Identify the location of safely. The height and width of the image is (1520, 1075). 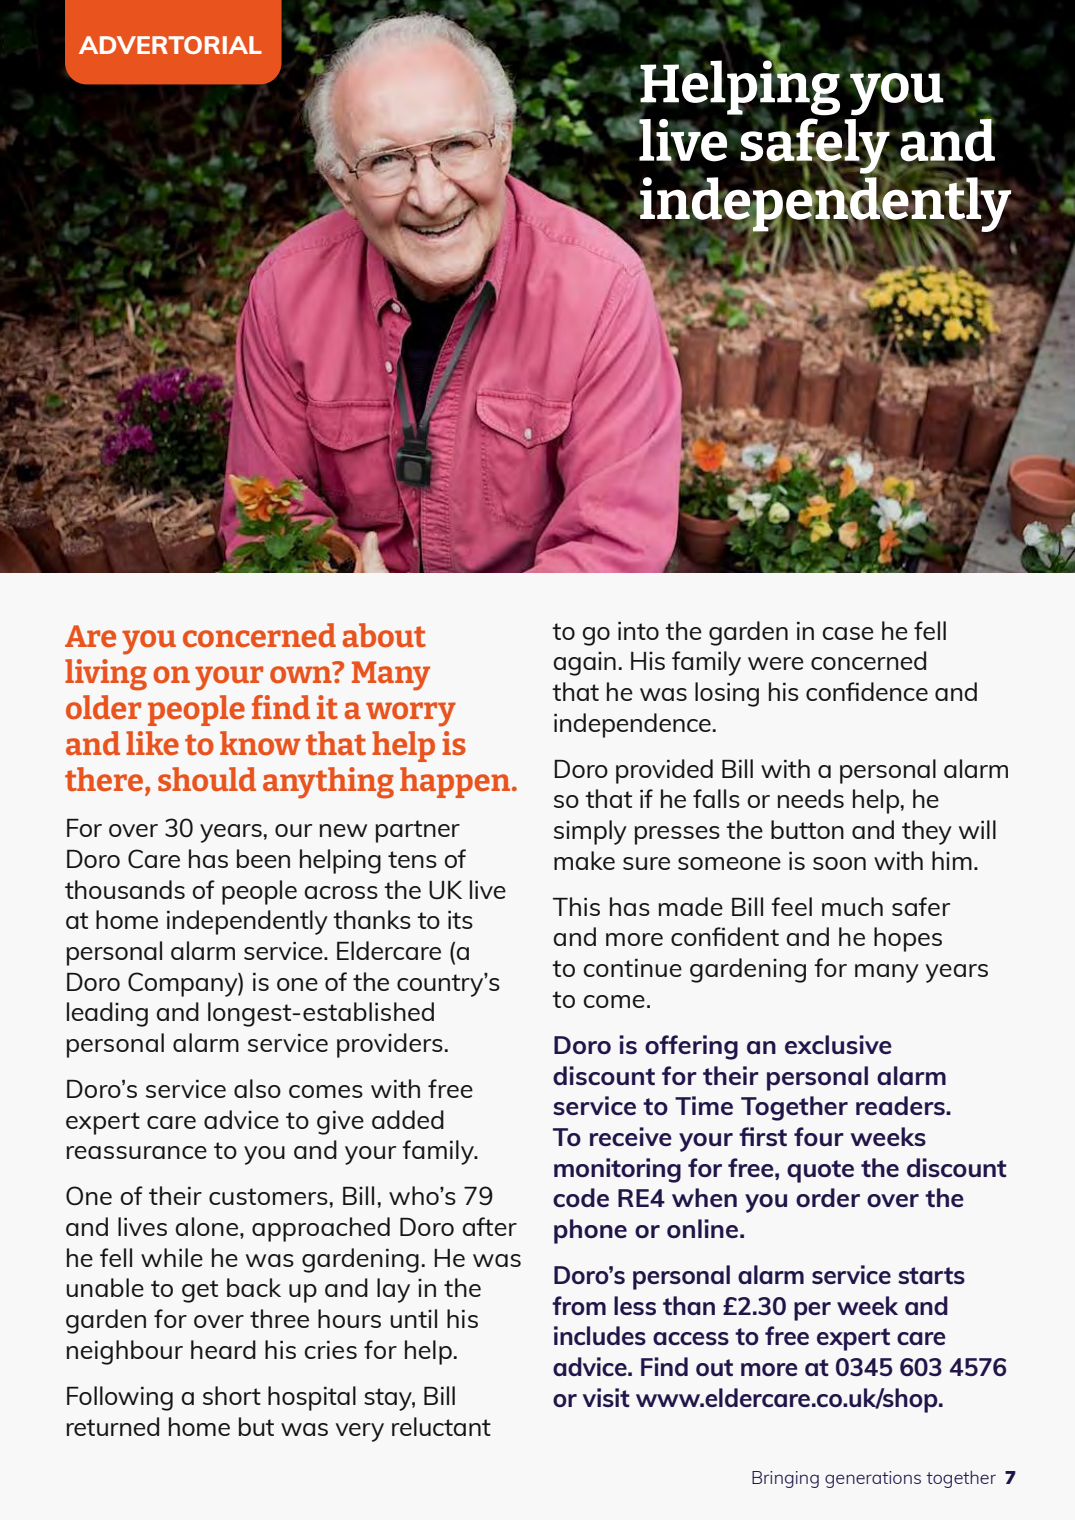
(816, 146).
